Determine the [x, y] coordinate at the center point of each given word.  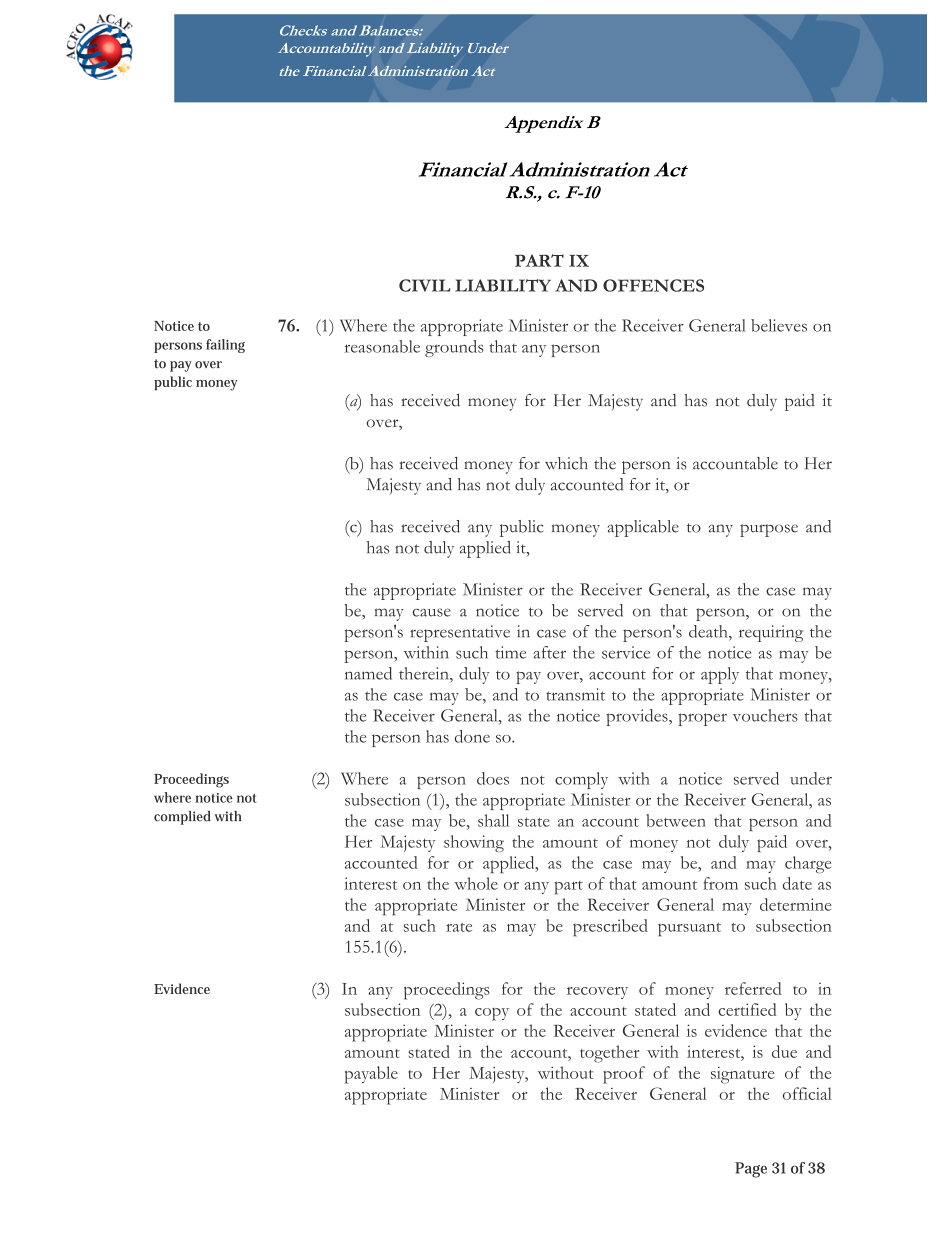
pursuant [689, 930]
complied [182, 818]
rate [459, 927]
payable [371, 1075]
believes [779, 325]
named [368, 673]
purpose [769, 530]
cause [431, 612]
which [566, 463]
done [472, 736]
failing [225, 346]
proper [702, 719]
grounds [454, 348]
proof [624, 1075]
